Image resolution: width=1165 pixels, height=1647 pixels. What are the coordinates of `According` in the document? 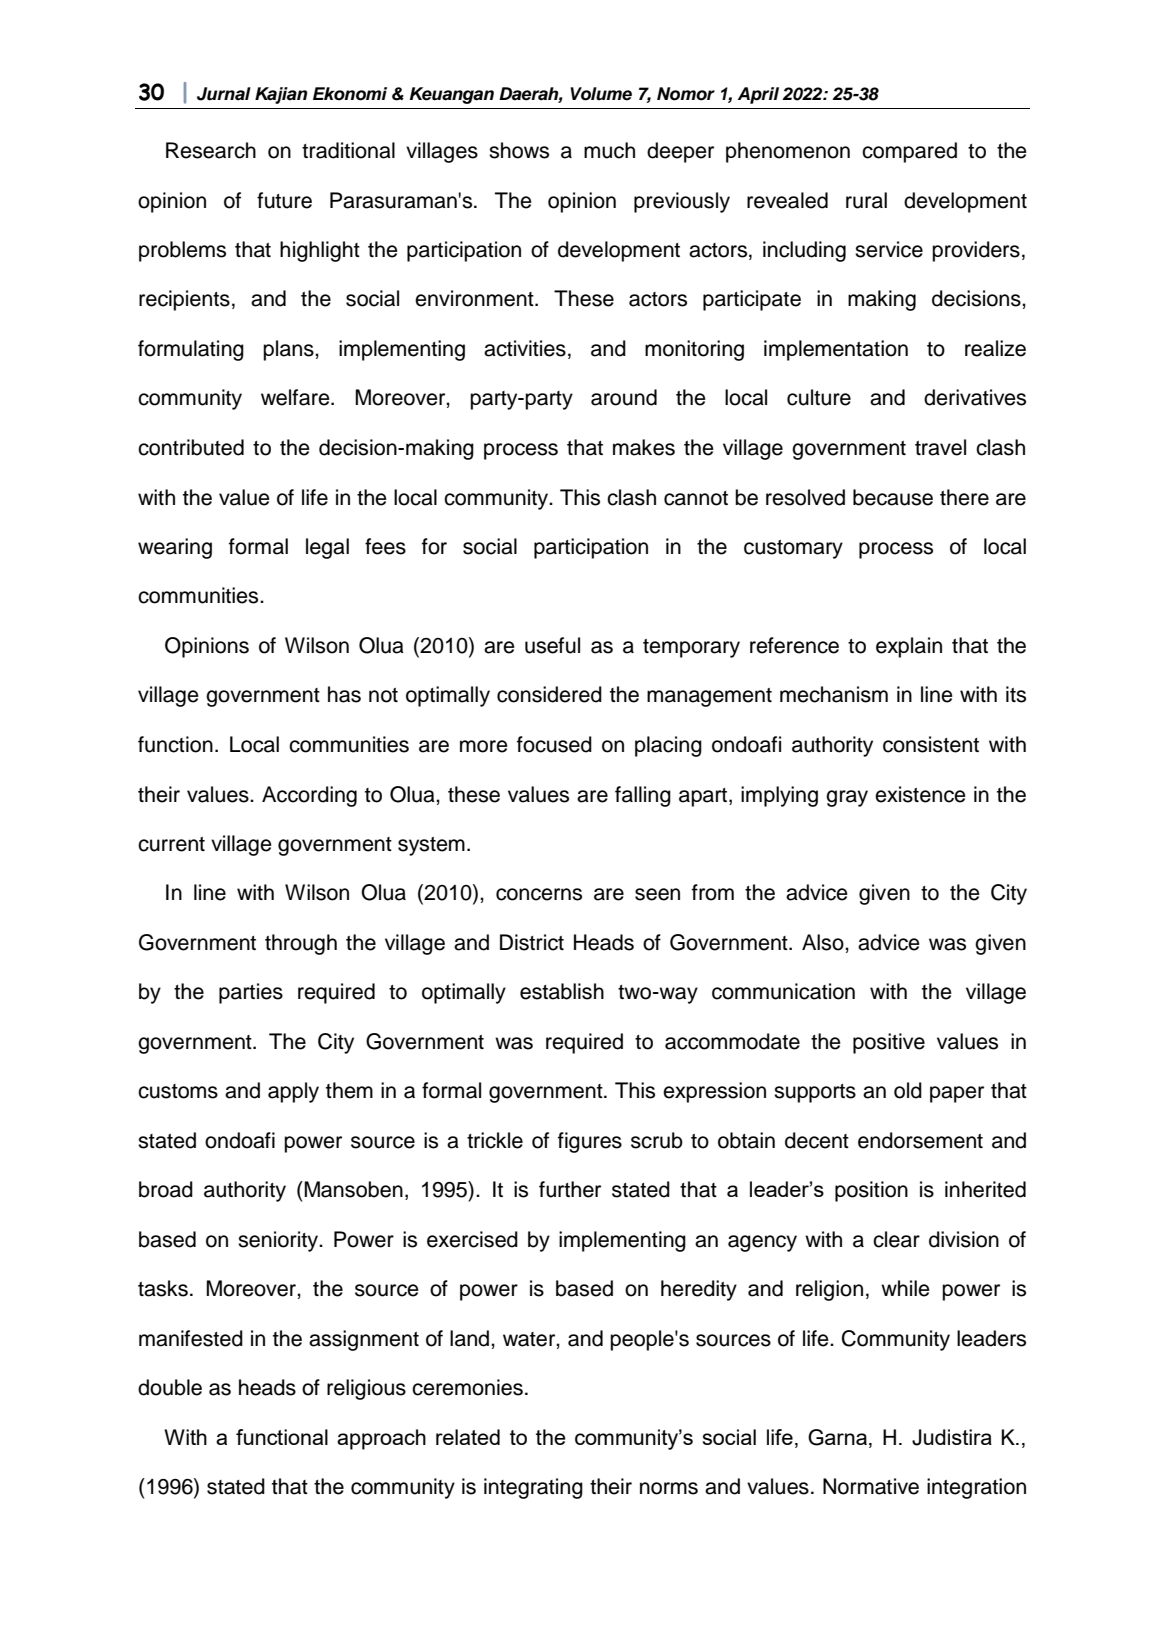 It's located at (309, 796).
